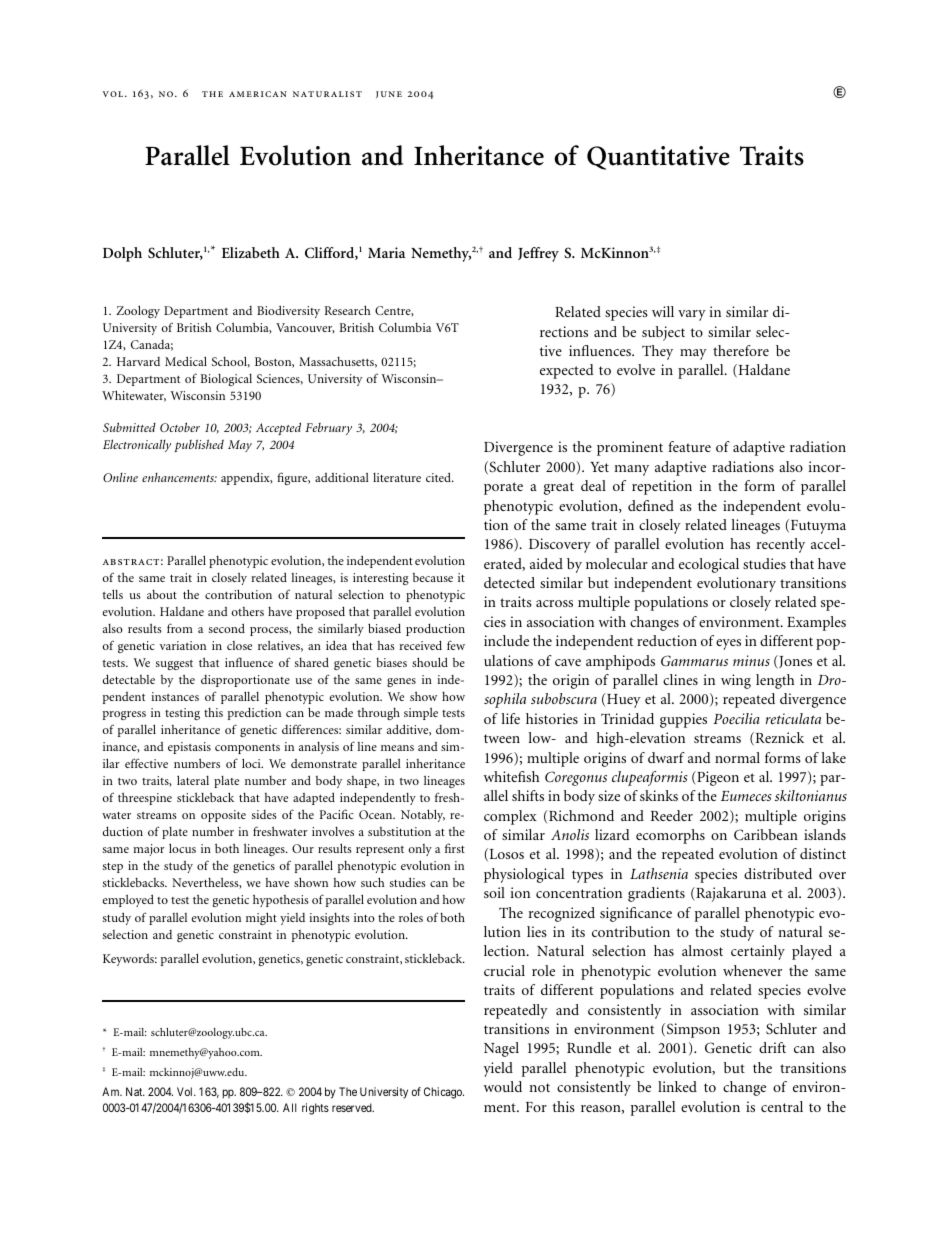 This screenshot has height=1233, width=952. Describe the element at coordinates (692, 315) in the screenshot. I see `vary` at that location.
